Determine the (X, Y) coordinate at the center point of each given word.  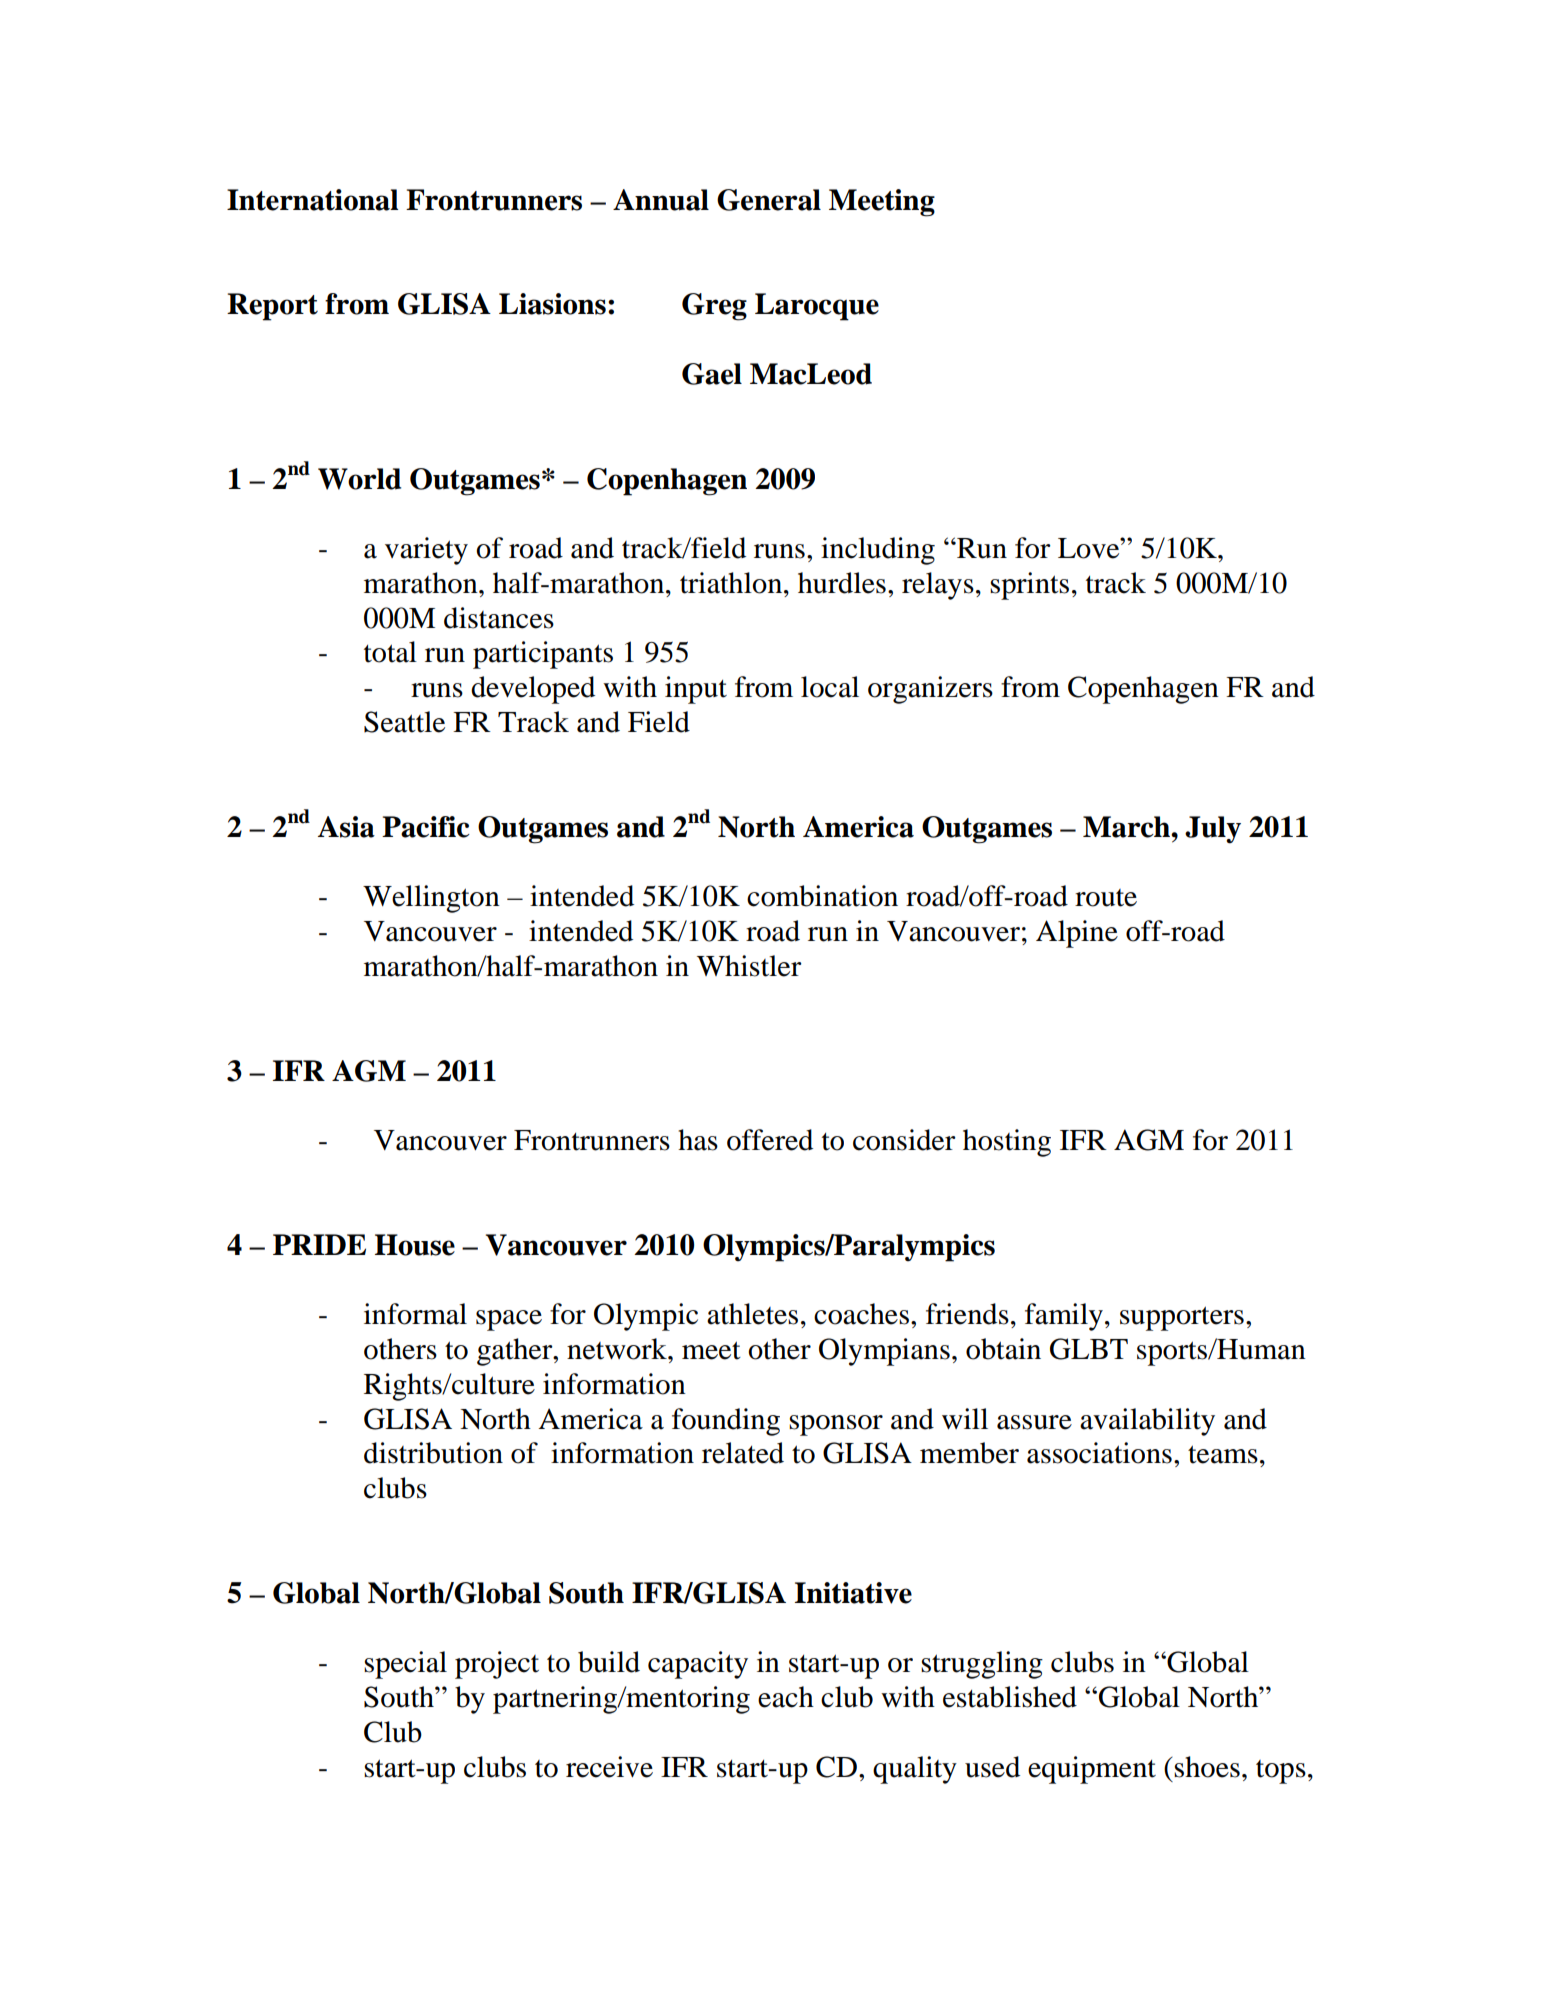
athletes (752, 1314)
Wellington (431, 899)
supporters (1182, 1318)
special (405, 1665)
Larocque (817, 307)
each (786, 1697)
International (312, 200)
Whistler (749, 966)
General (769, 200)
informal (415, 1314)
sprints (1029, 586)
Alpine (1077, 934)
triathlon (732, 583)
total (390, 652)
